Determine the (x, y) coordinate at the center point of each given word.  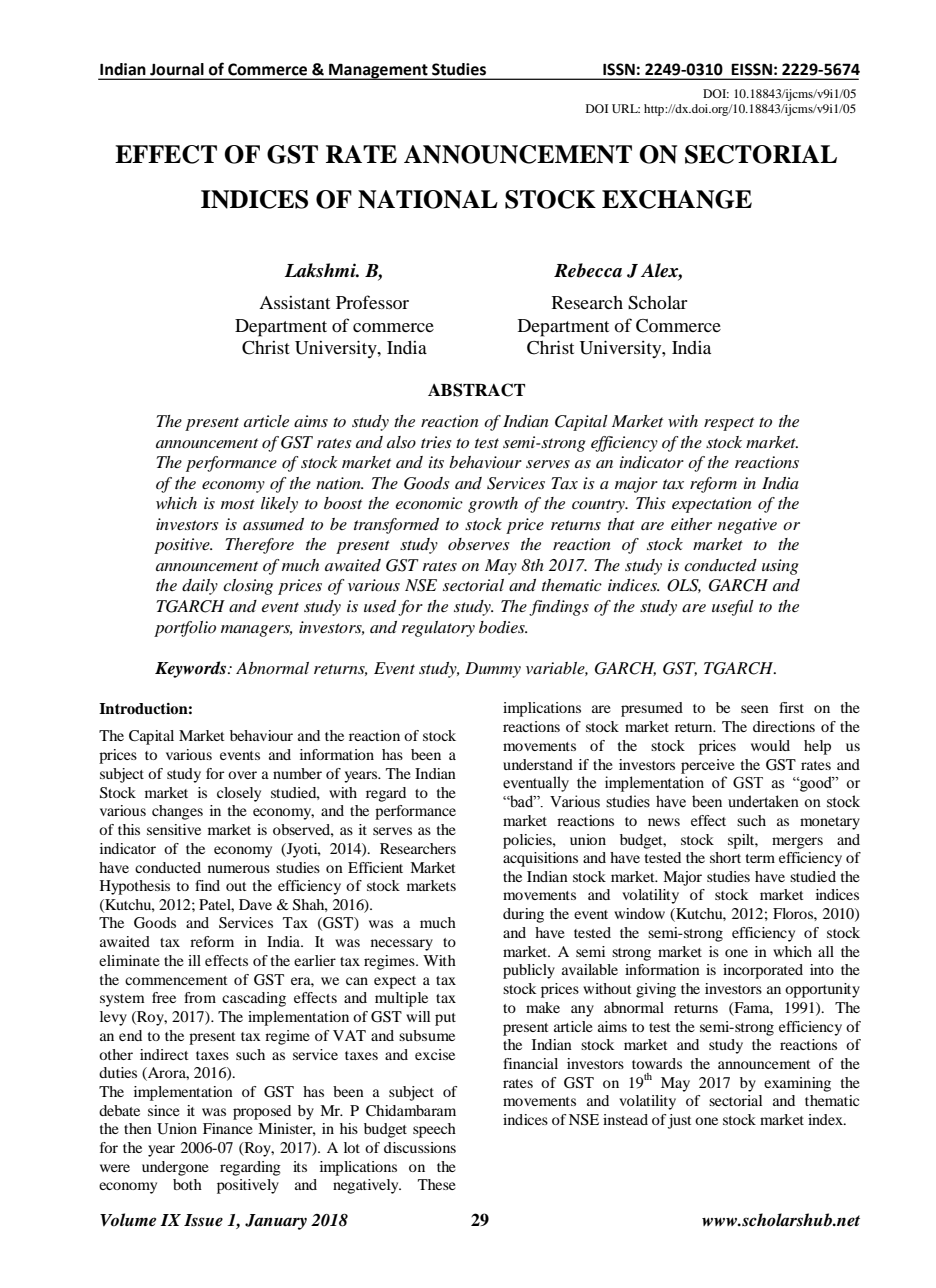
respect (729, 424)
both (187, 1184)
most (238, 504)
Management (378, 71)
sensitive (174, 829)
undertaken (763, 801)
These (437, 1184)
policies (528, 841)
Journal (176, 69)
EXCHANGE (677, 199)
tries (436, 442)
